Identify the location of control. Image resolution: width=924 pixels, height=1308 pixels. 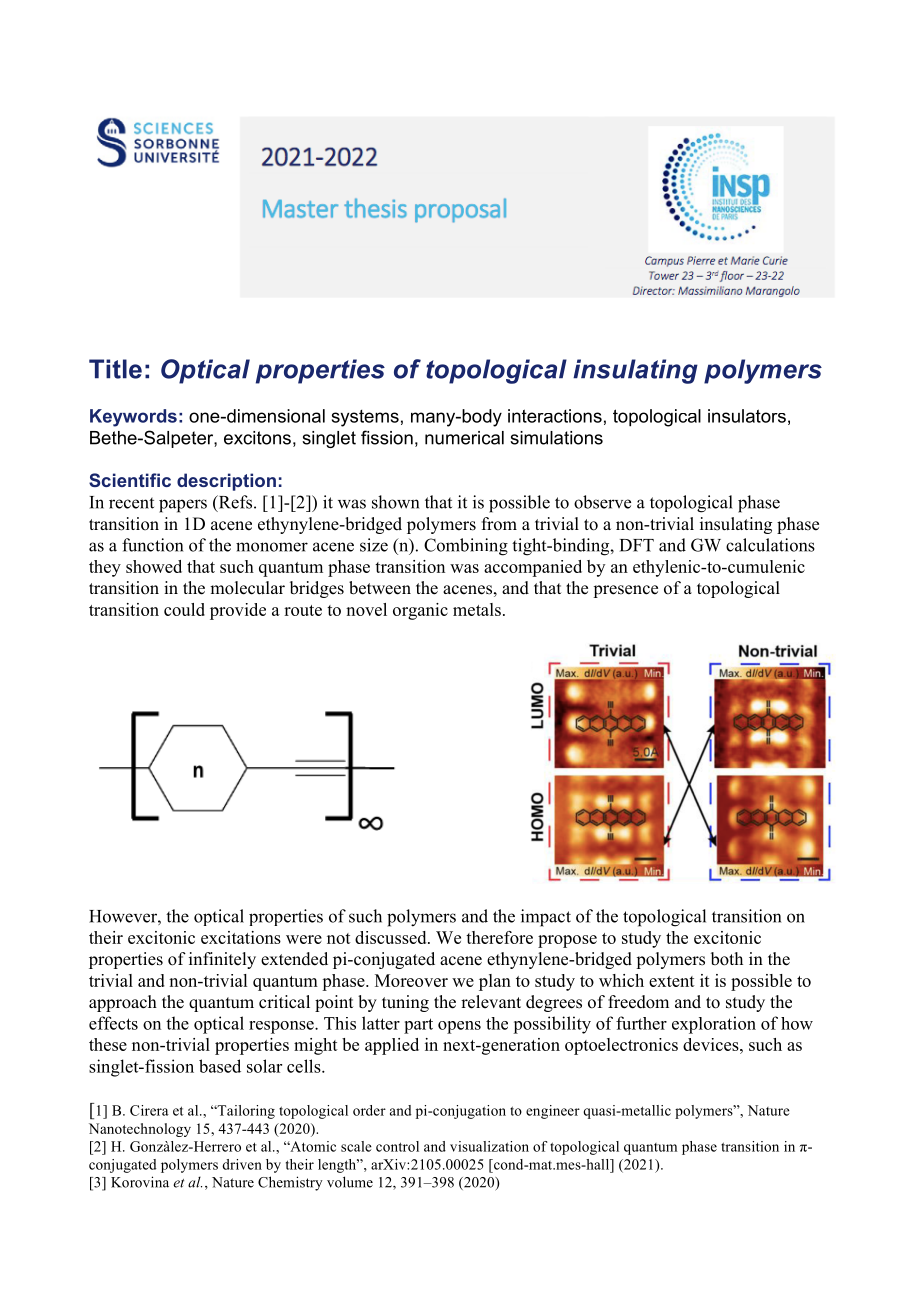
(397, 1146).
